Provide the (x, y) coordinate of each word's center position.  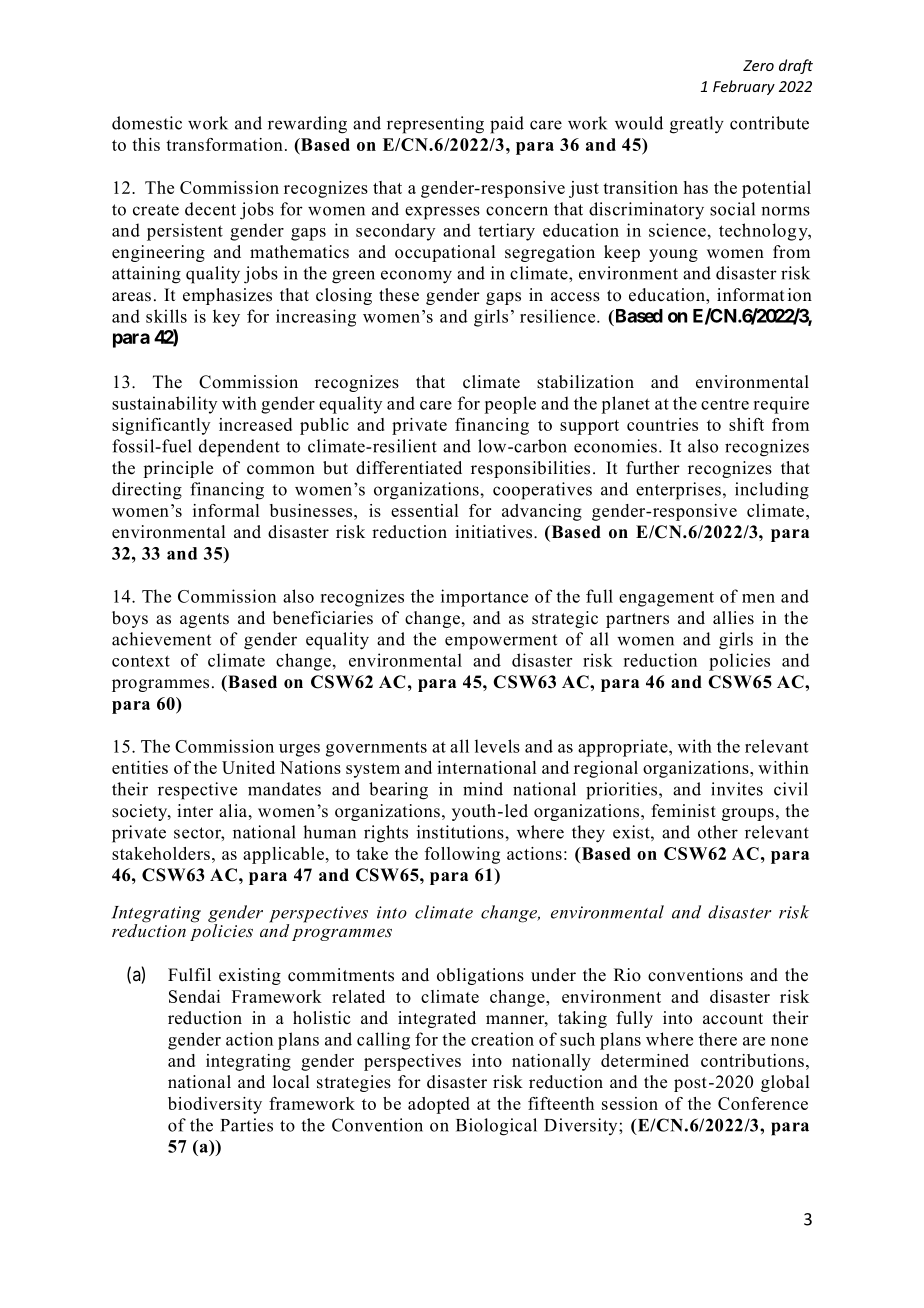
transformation (224, 144)
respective (197, 791)
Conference (763, 1103)
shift (746, 424)
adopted (439, 1105)
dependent (239, 448)
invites (737, 789)
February (744, 87)
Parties (247, 1125)
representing (435, 125)
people (510, 405)
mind (483, 789)
